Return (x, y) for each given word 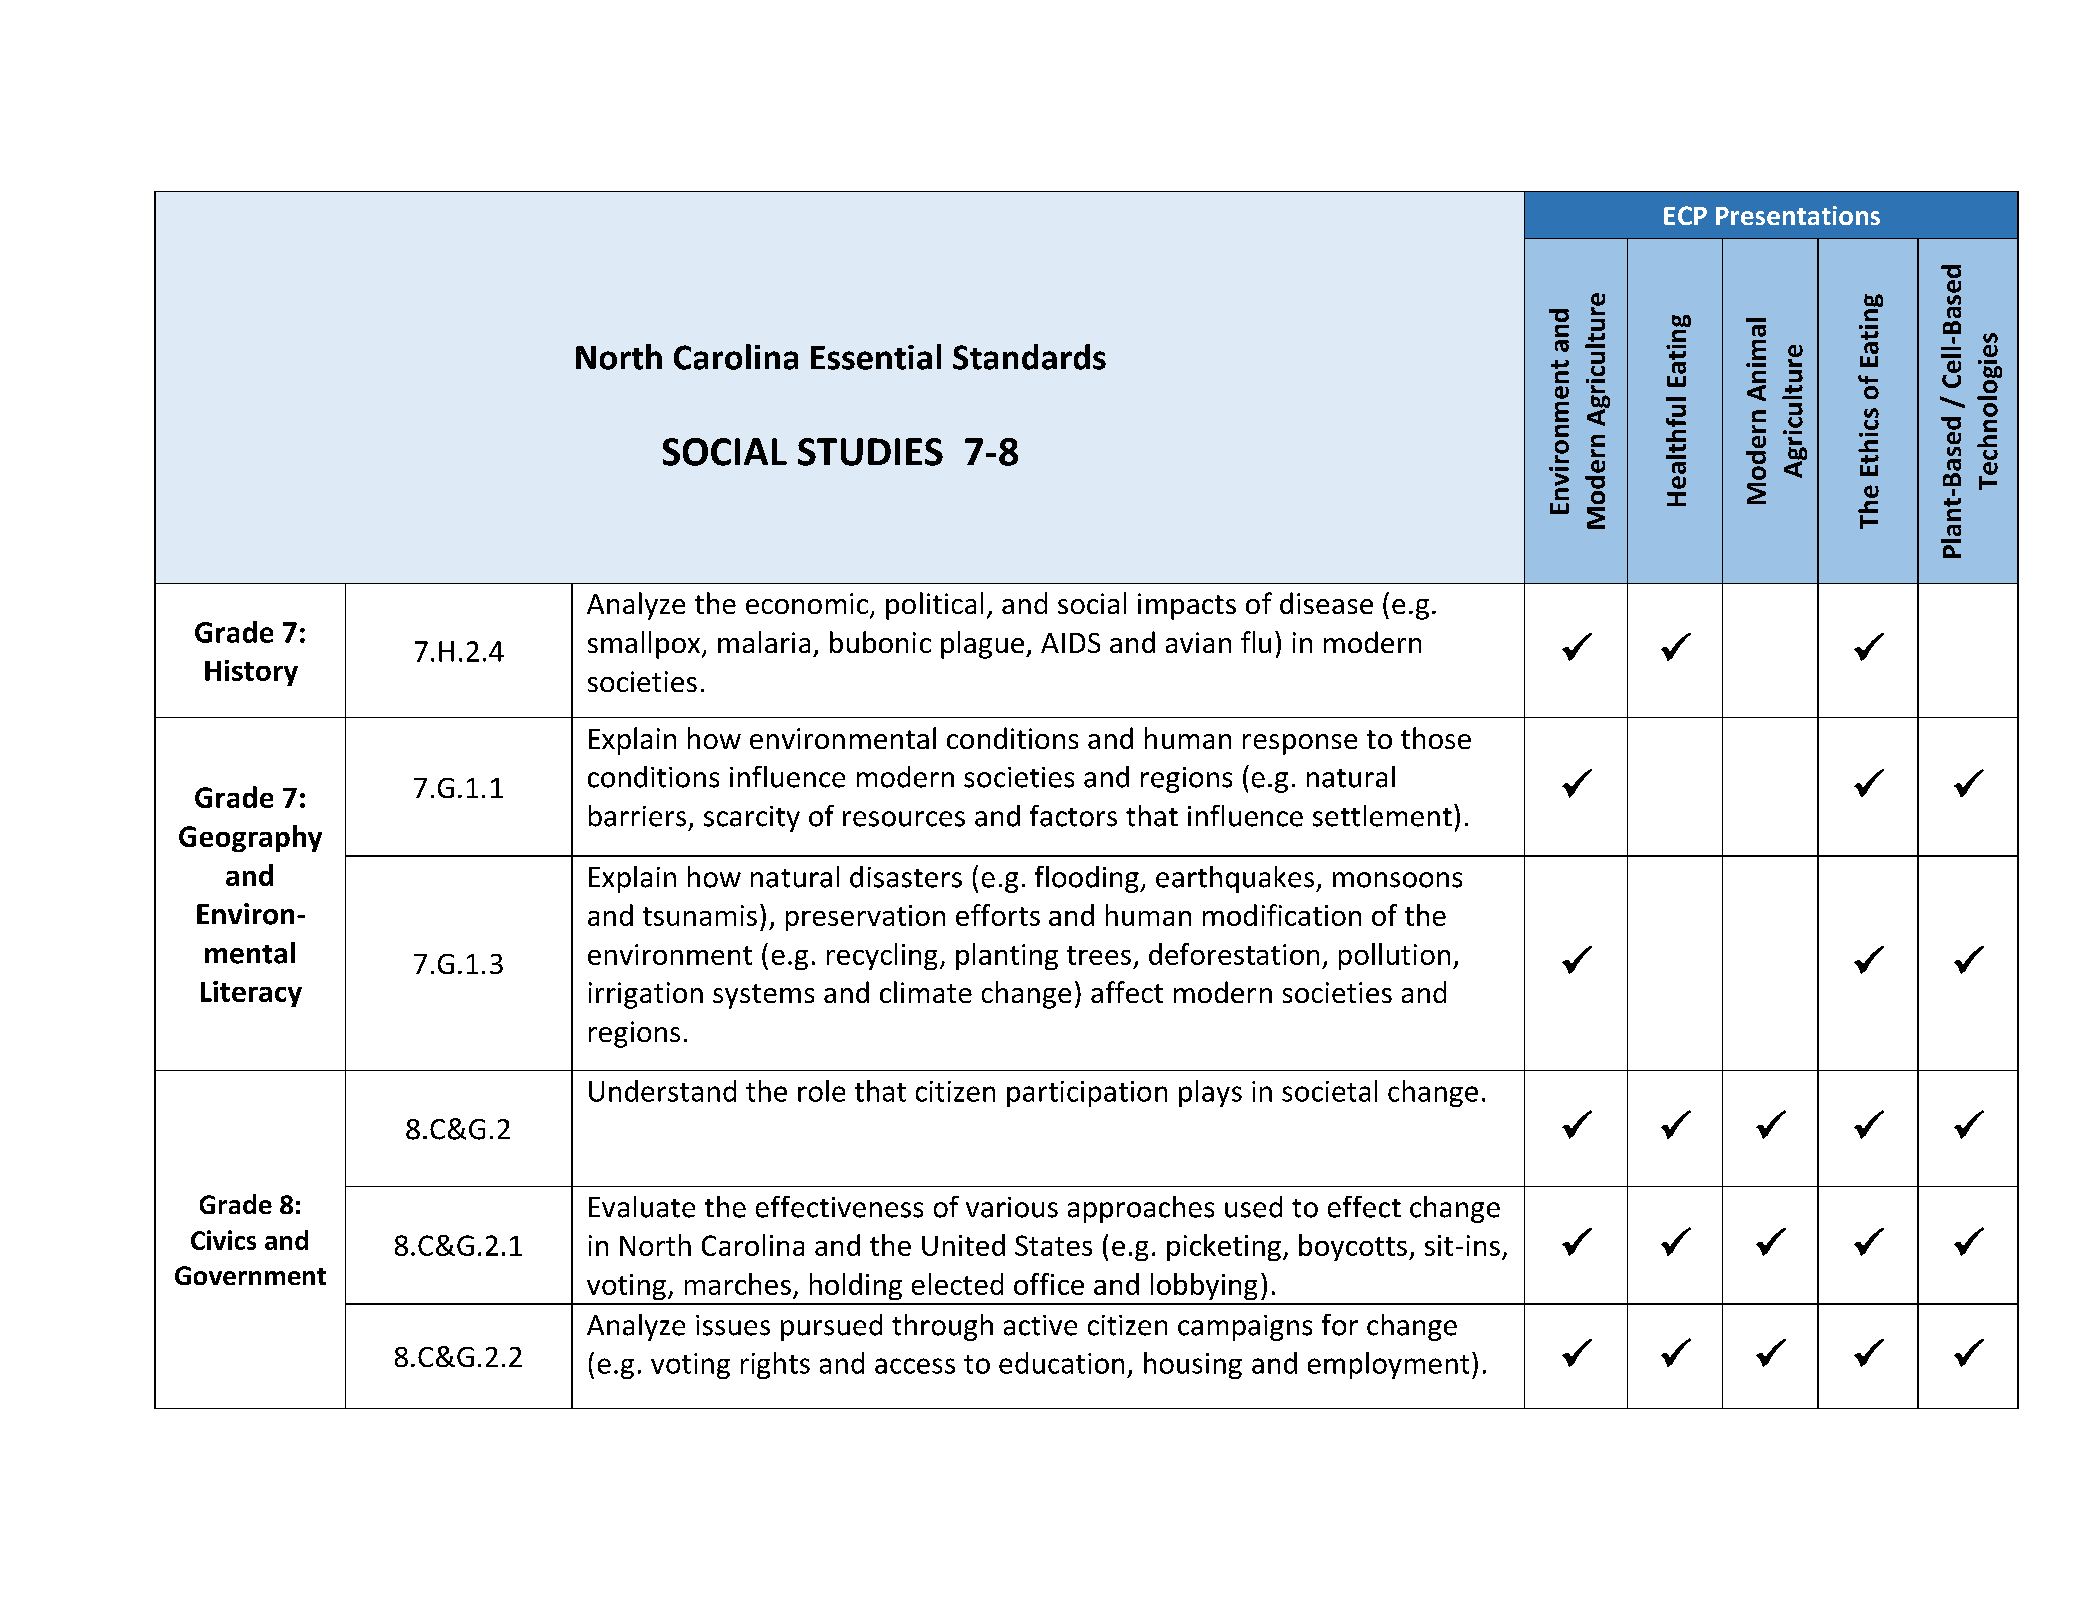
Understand (662, 1091)
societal (1329, 1091)
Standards (1029, 357)
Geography (250, 838)
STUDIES (870, 452)
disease (1326, 603)
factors (1073, 816)
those (1436, 738)
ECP (1685, 215)
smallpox (645, 645)
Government (250, 1275)
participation (1087, 1094)
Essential (876, 357)
